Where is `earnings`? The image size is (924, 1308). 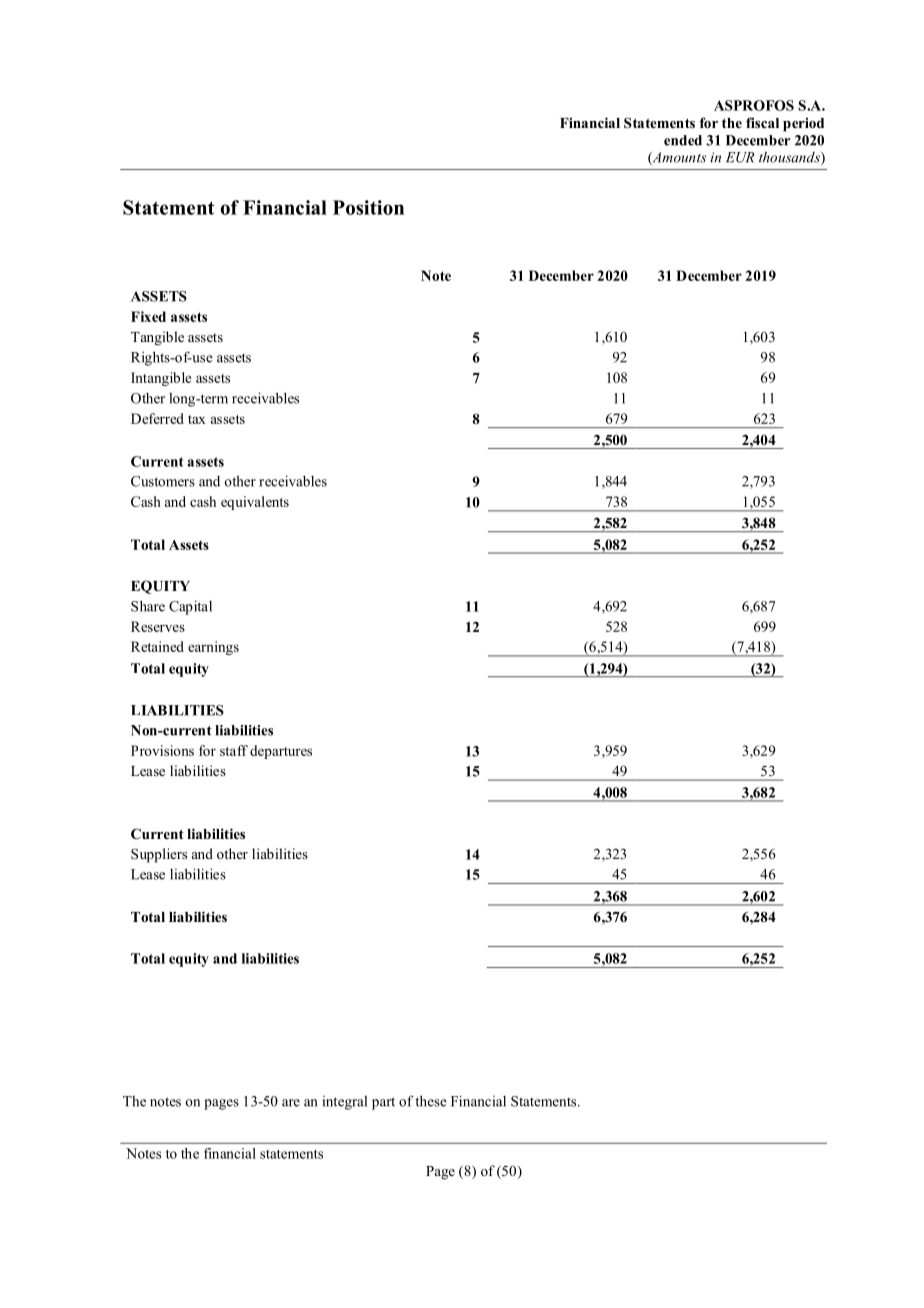 earnings is located at coordinates (213, 648).
